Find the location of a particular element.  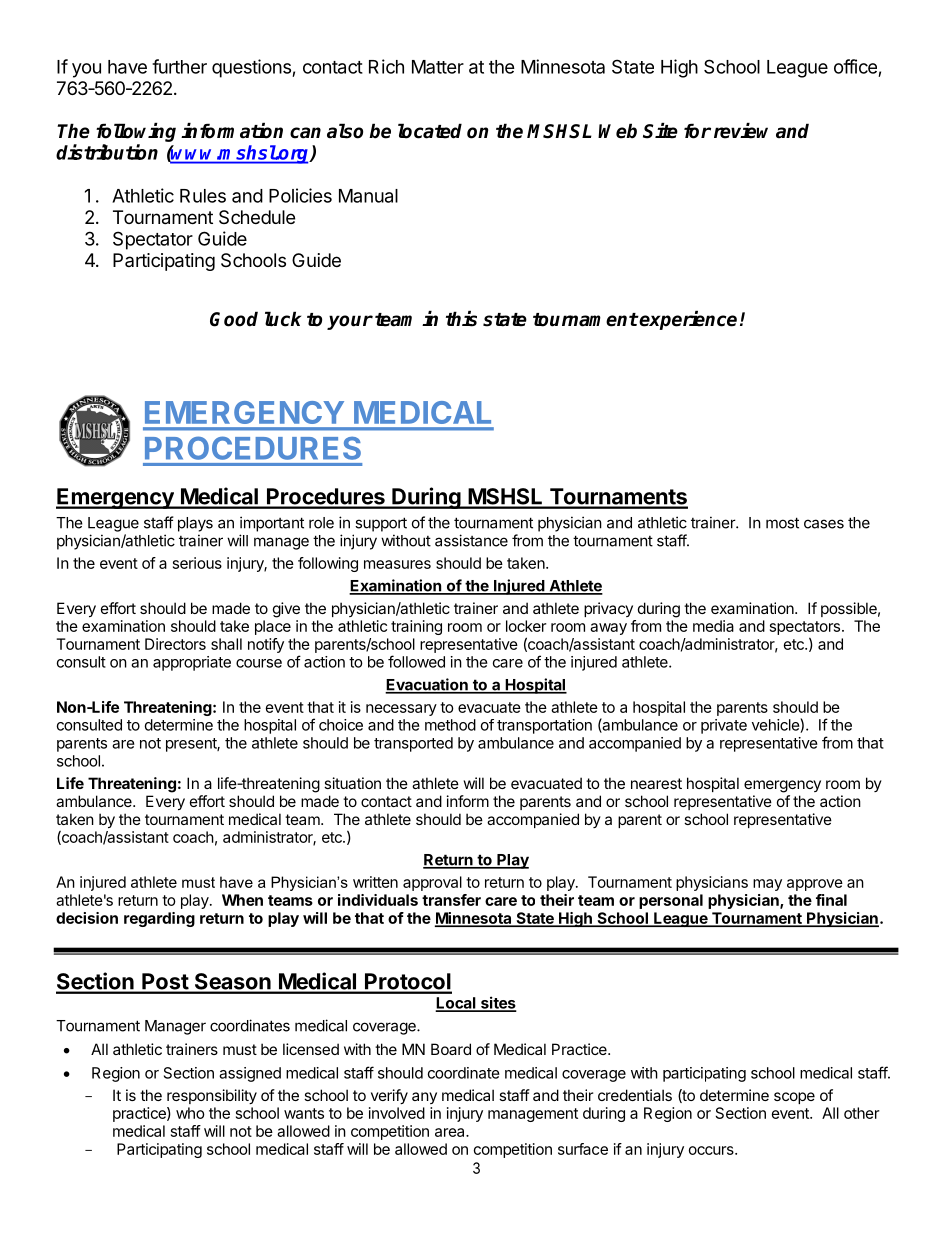

method is located at coordinates (450, 725).
